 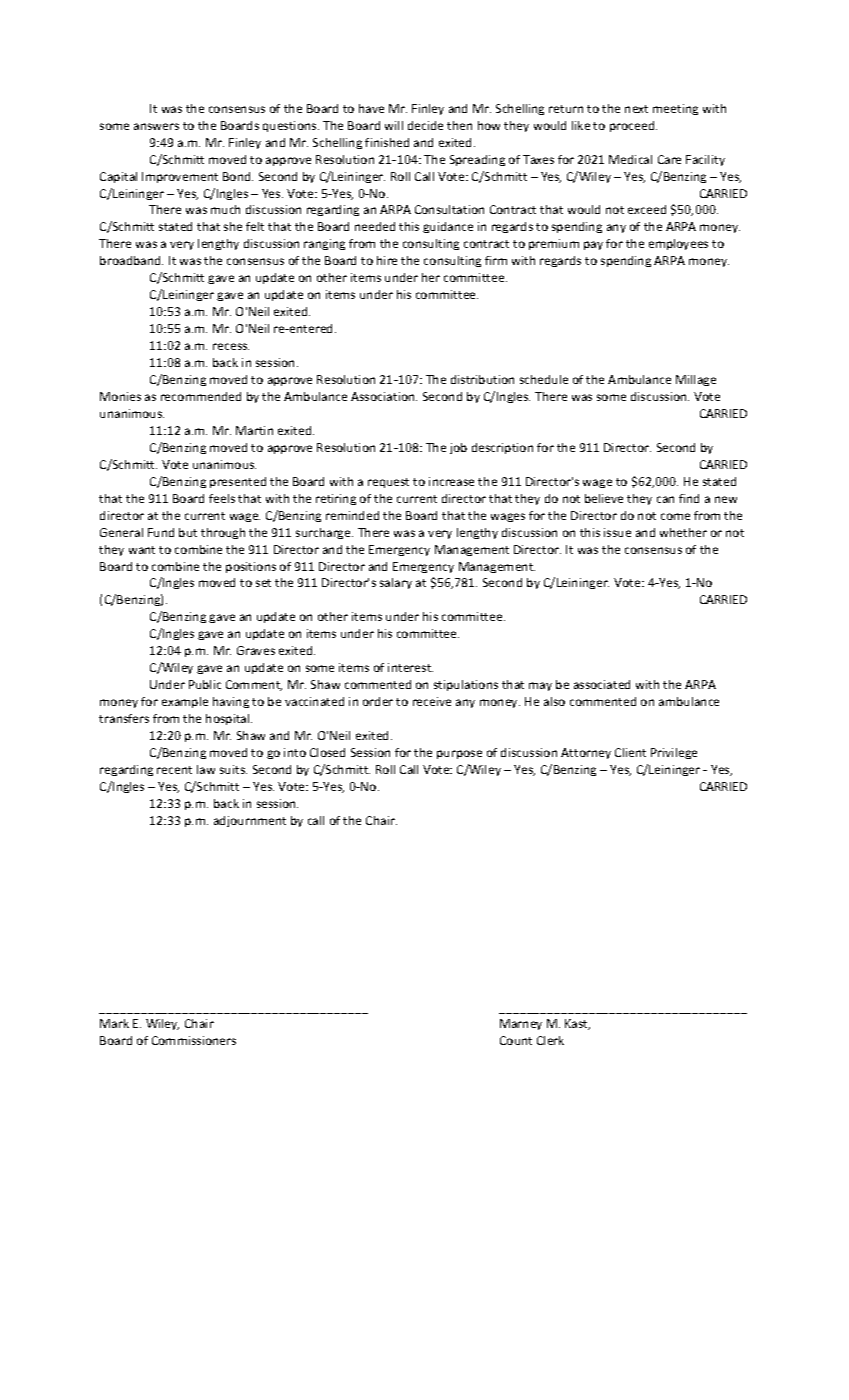 I want to click on decide, so click(x=425, y=125).
